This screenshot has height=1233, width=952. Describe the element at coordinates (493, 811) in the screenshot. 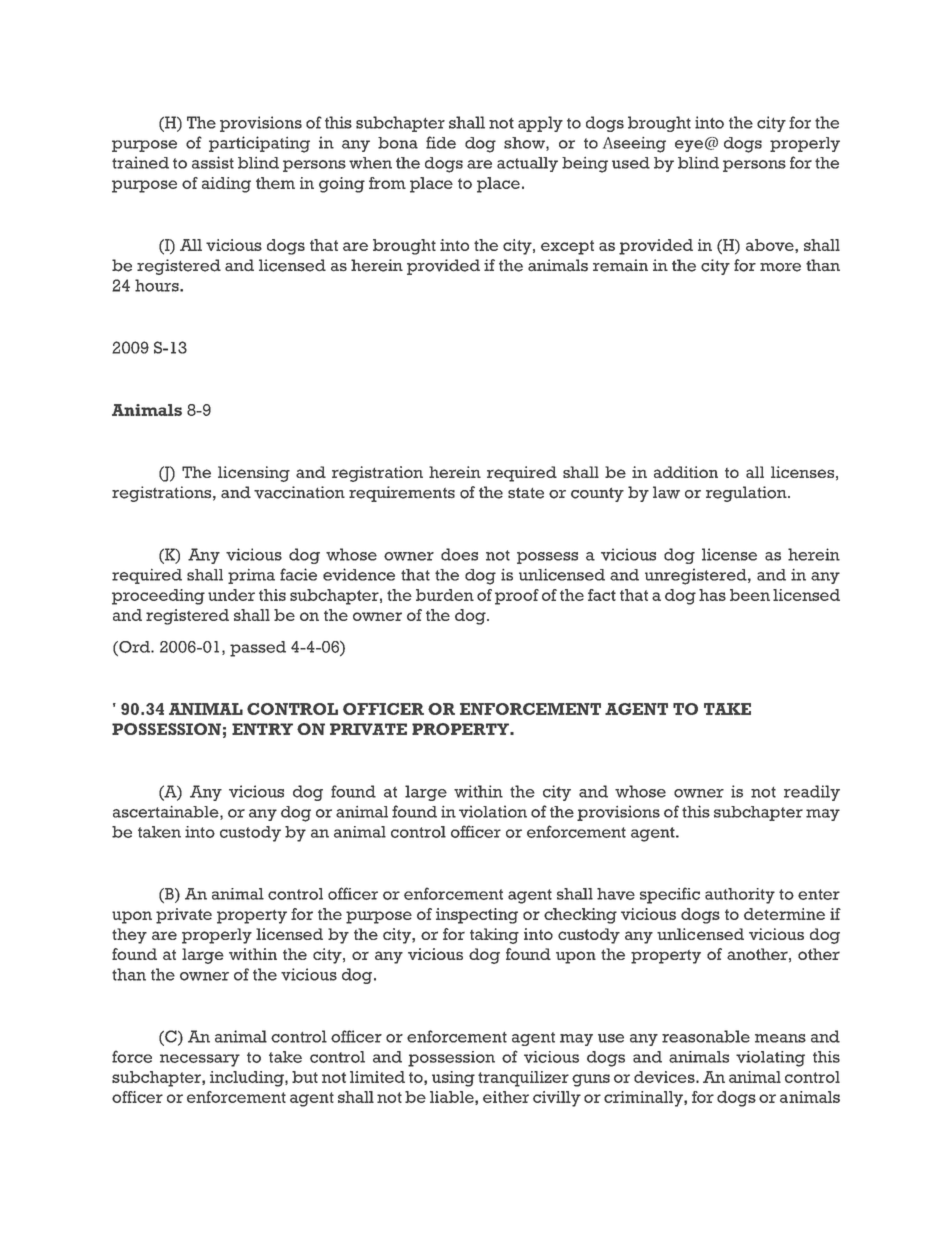

I see `violation` at that location.
